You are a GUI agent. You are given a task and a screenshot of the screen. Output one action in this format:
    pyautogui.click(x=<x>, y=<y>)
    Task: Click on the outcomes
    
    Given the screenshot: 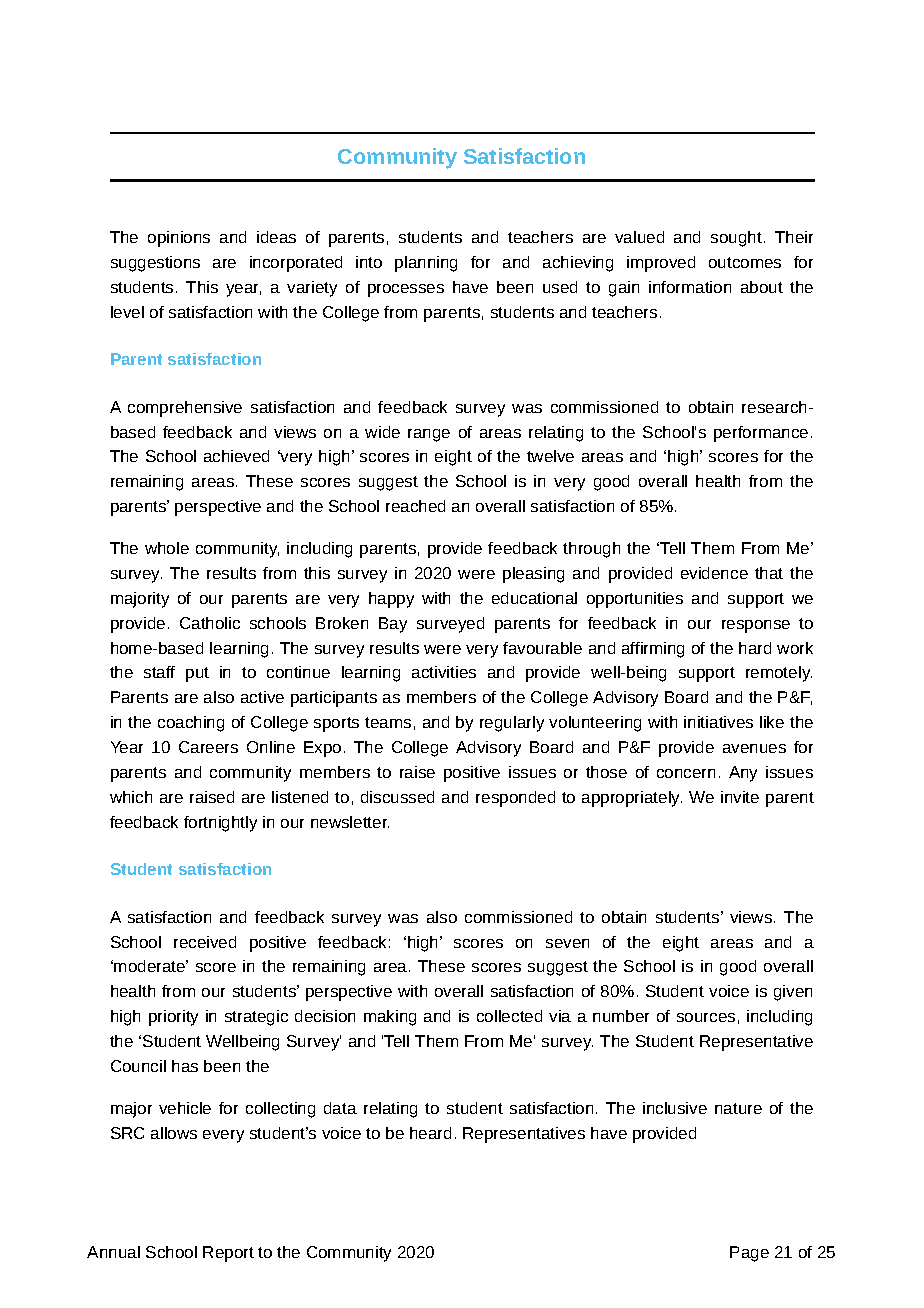 What is the action you would take?
    pyautogui.click(x=745, y=262)
